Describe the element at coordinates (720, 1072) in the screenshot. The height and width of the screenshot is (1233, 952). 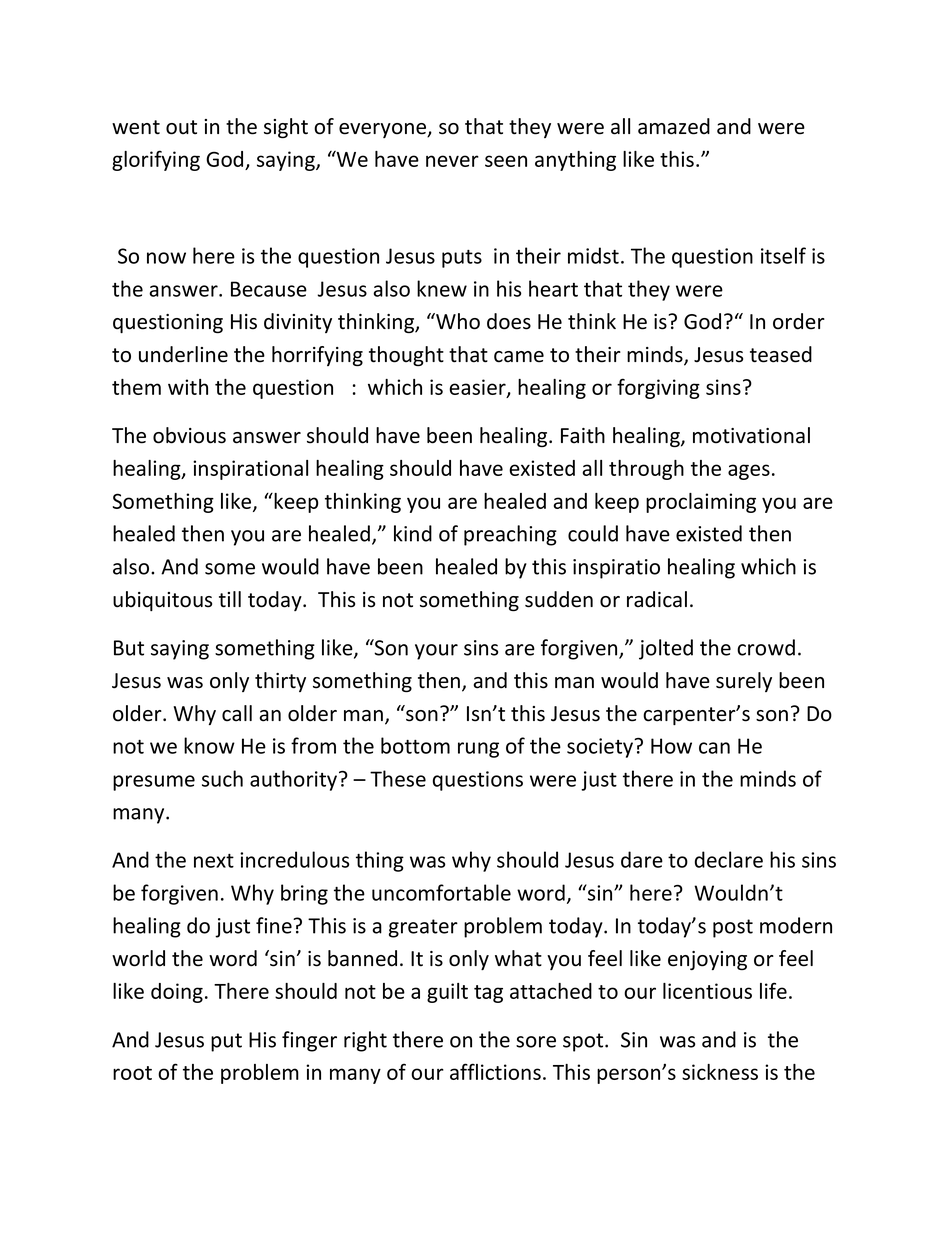
I see `sickness` at that location.
